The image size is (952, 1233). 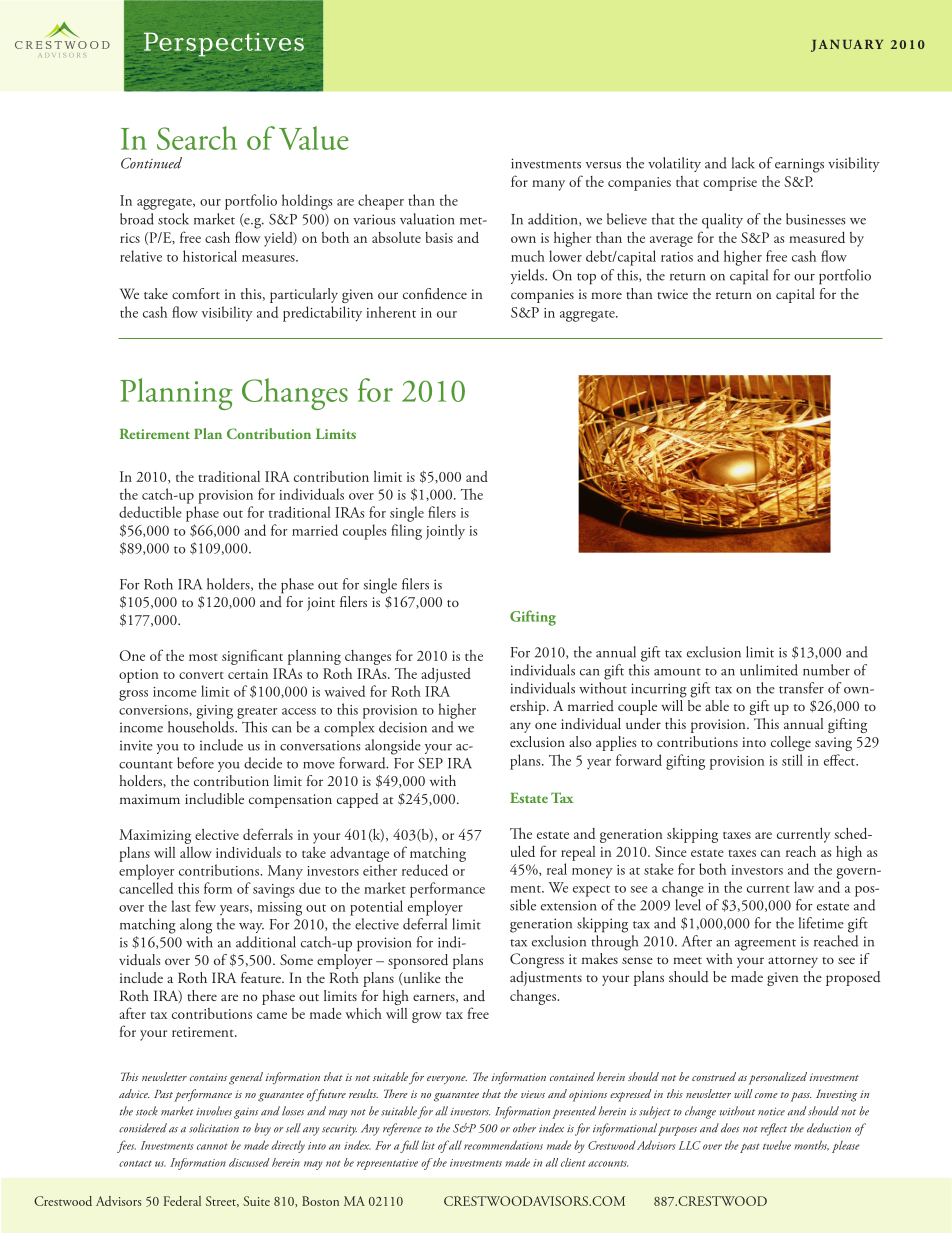 What do you see at coordinates (503, 1145) in the screenshot?
I see `recommendations` at bounding box center [503, 1145].
